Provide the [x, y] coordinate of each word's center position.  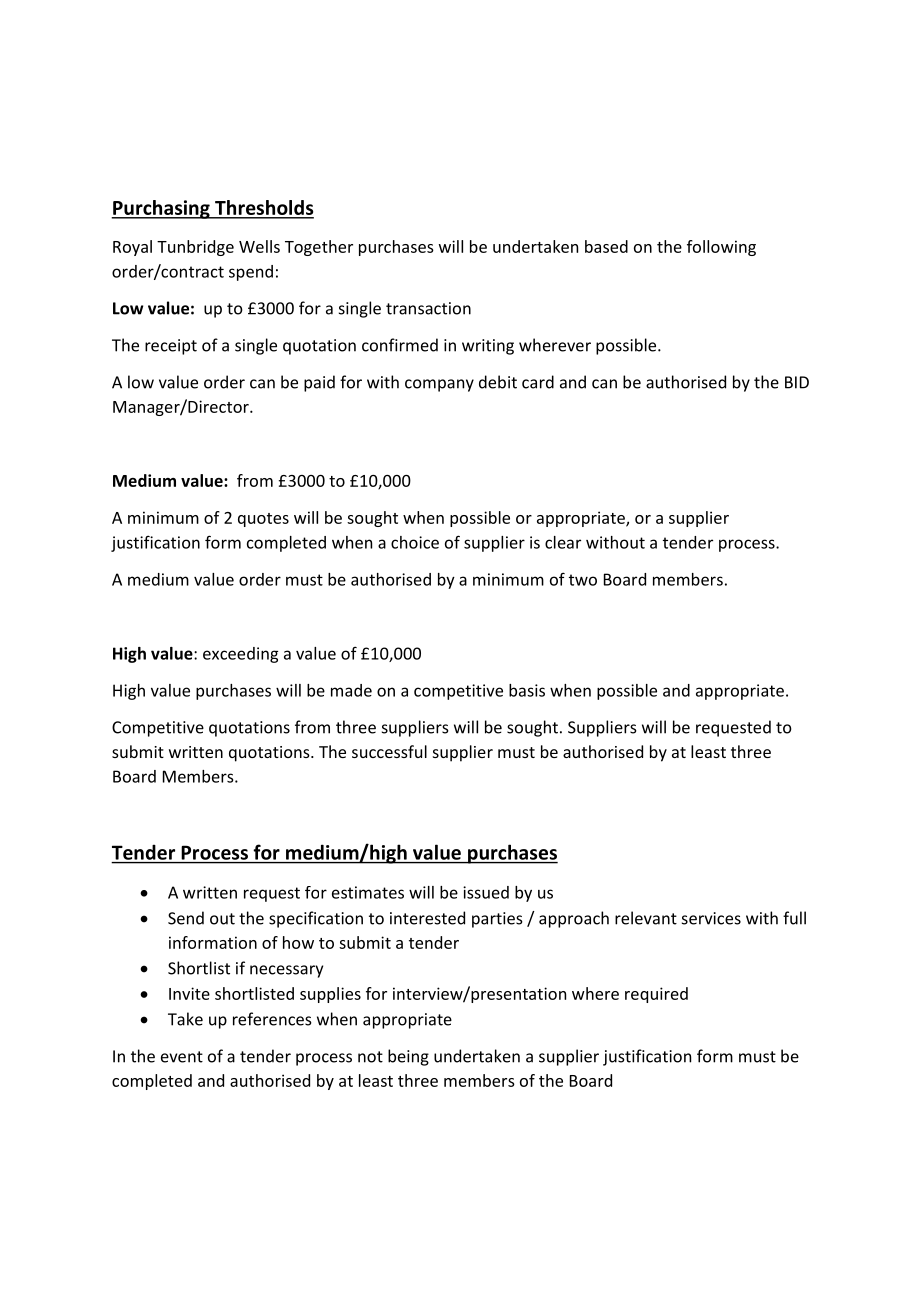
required [656, 995]
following [721, 248]
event [182, 1057]
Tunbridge [195, 248]
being [408, 1057]
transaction [428, 308]
